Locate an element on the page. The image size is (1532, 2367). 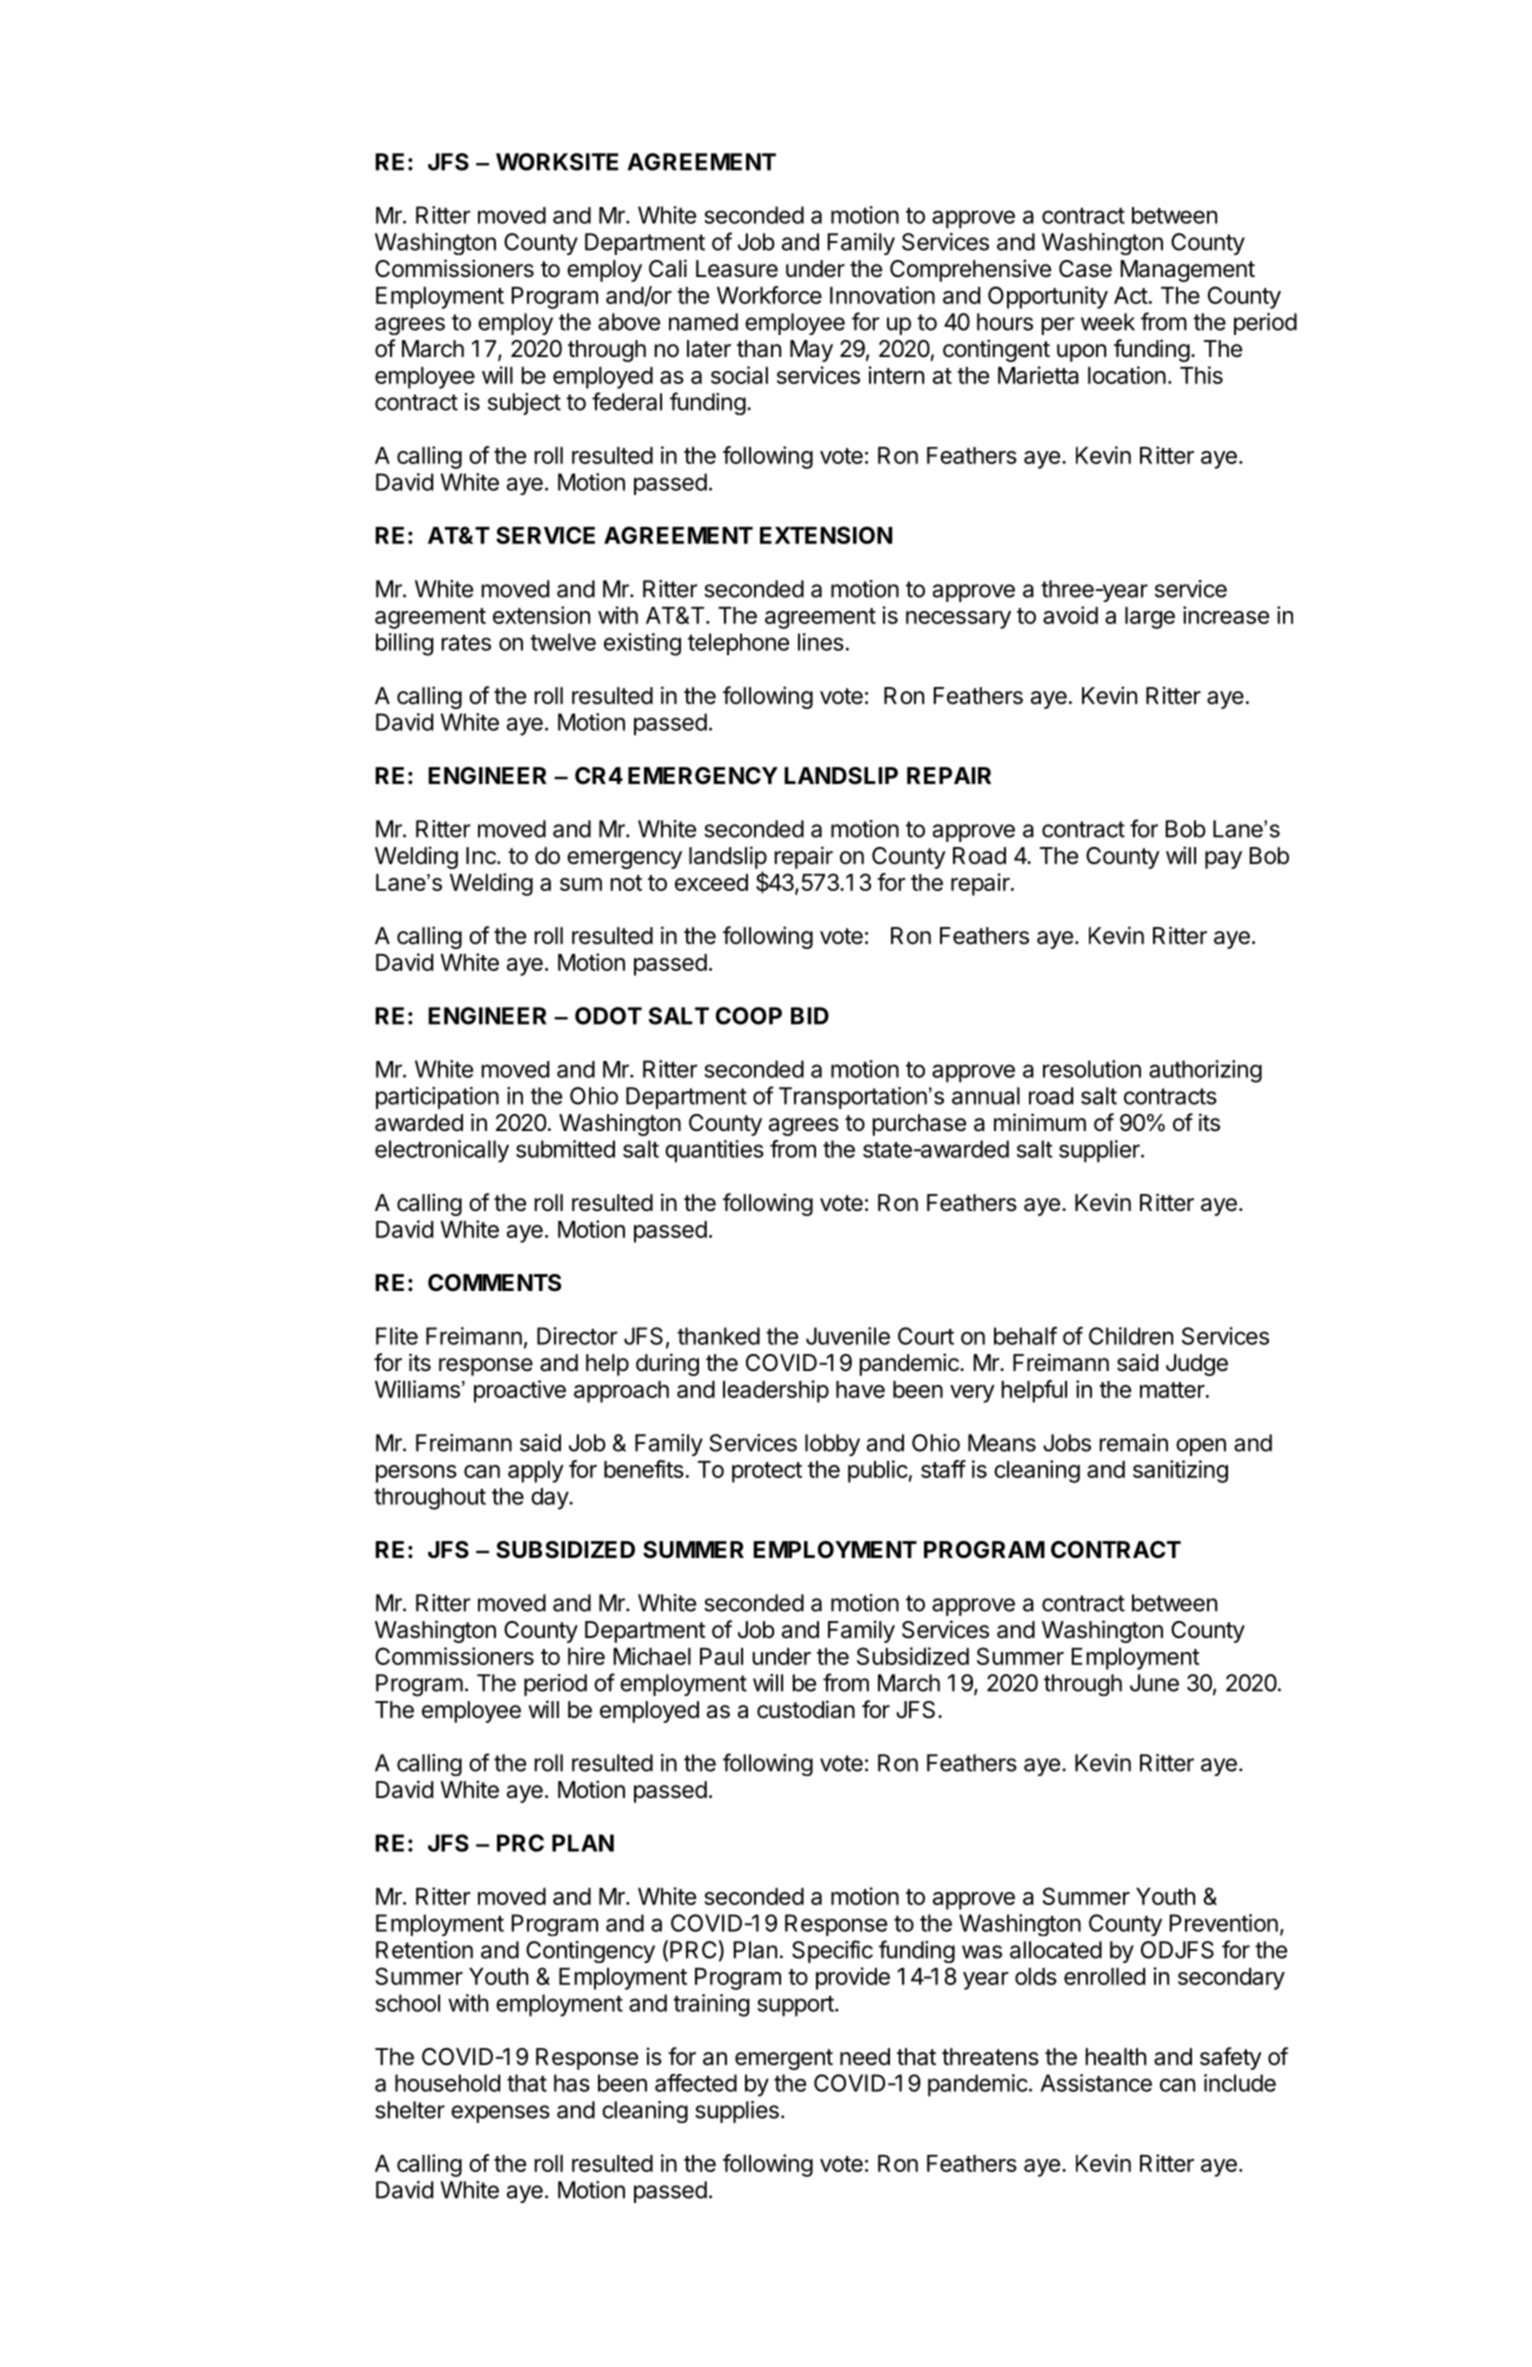
purchase is located at coordinates (919, 1125).
